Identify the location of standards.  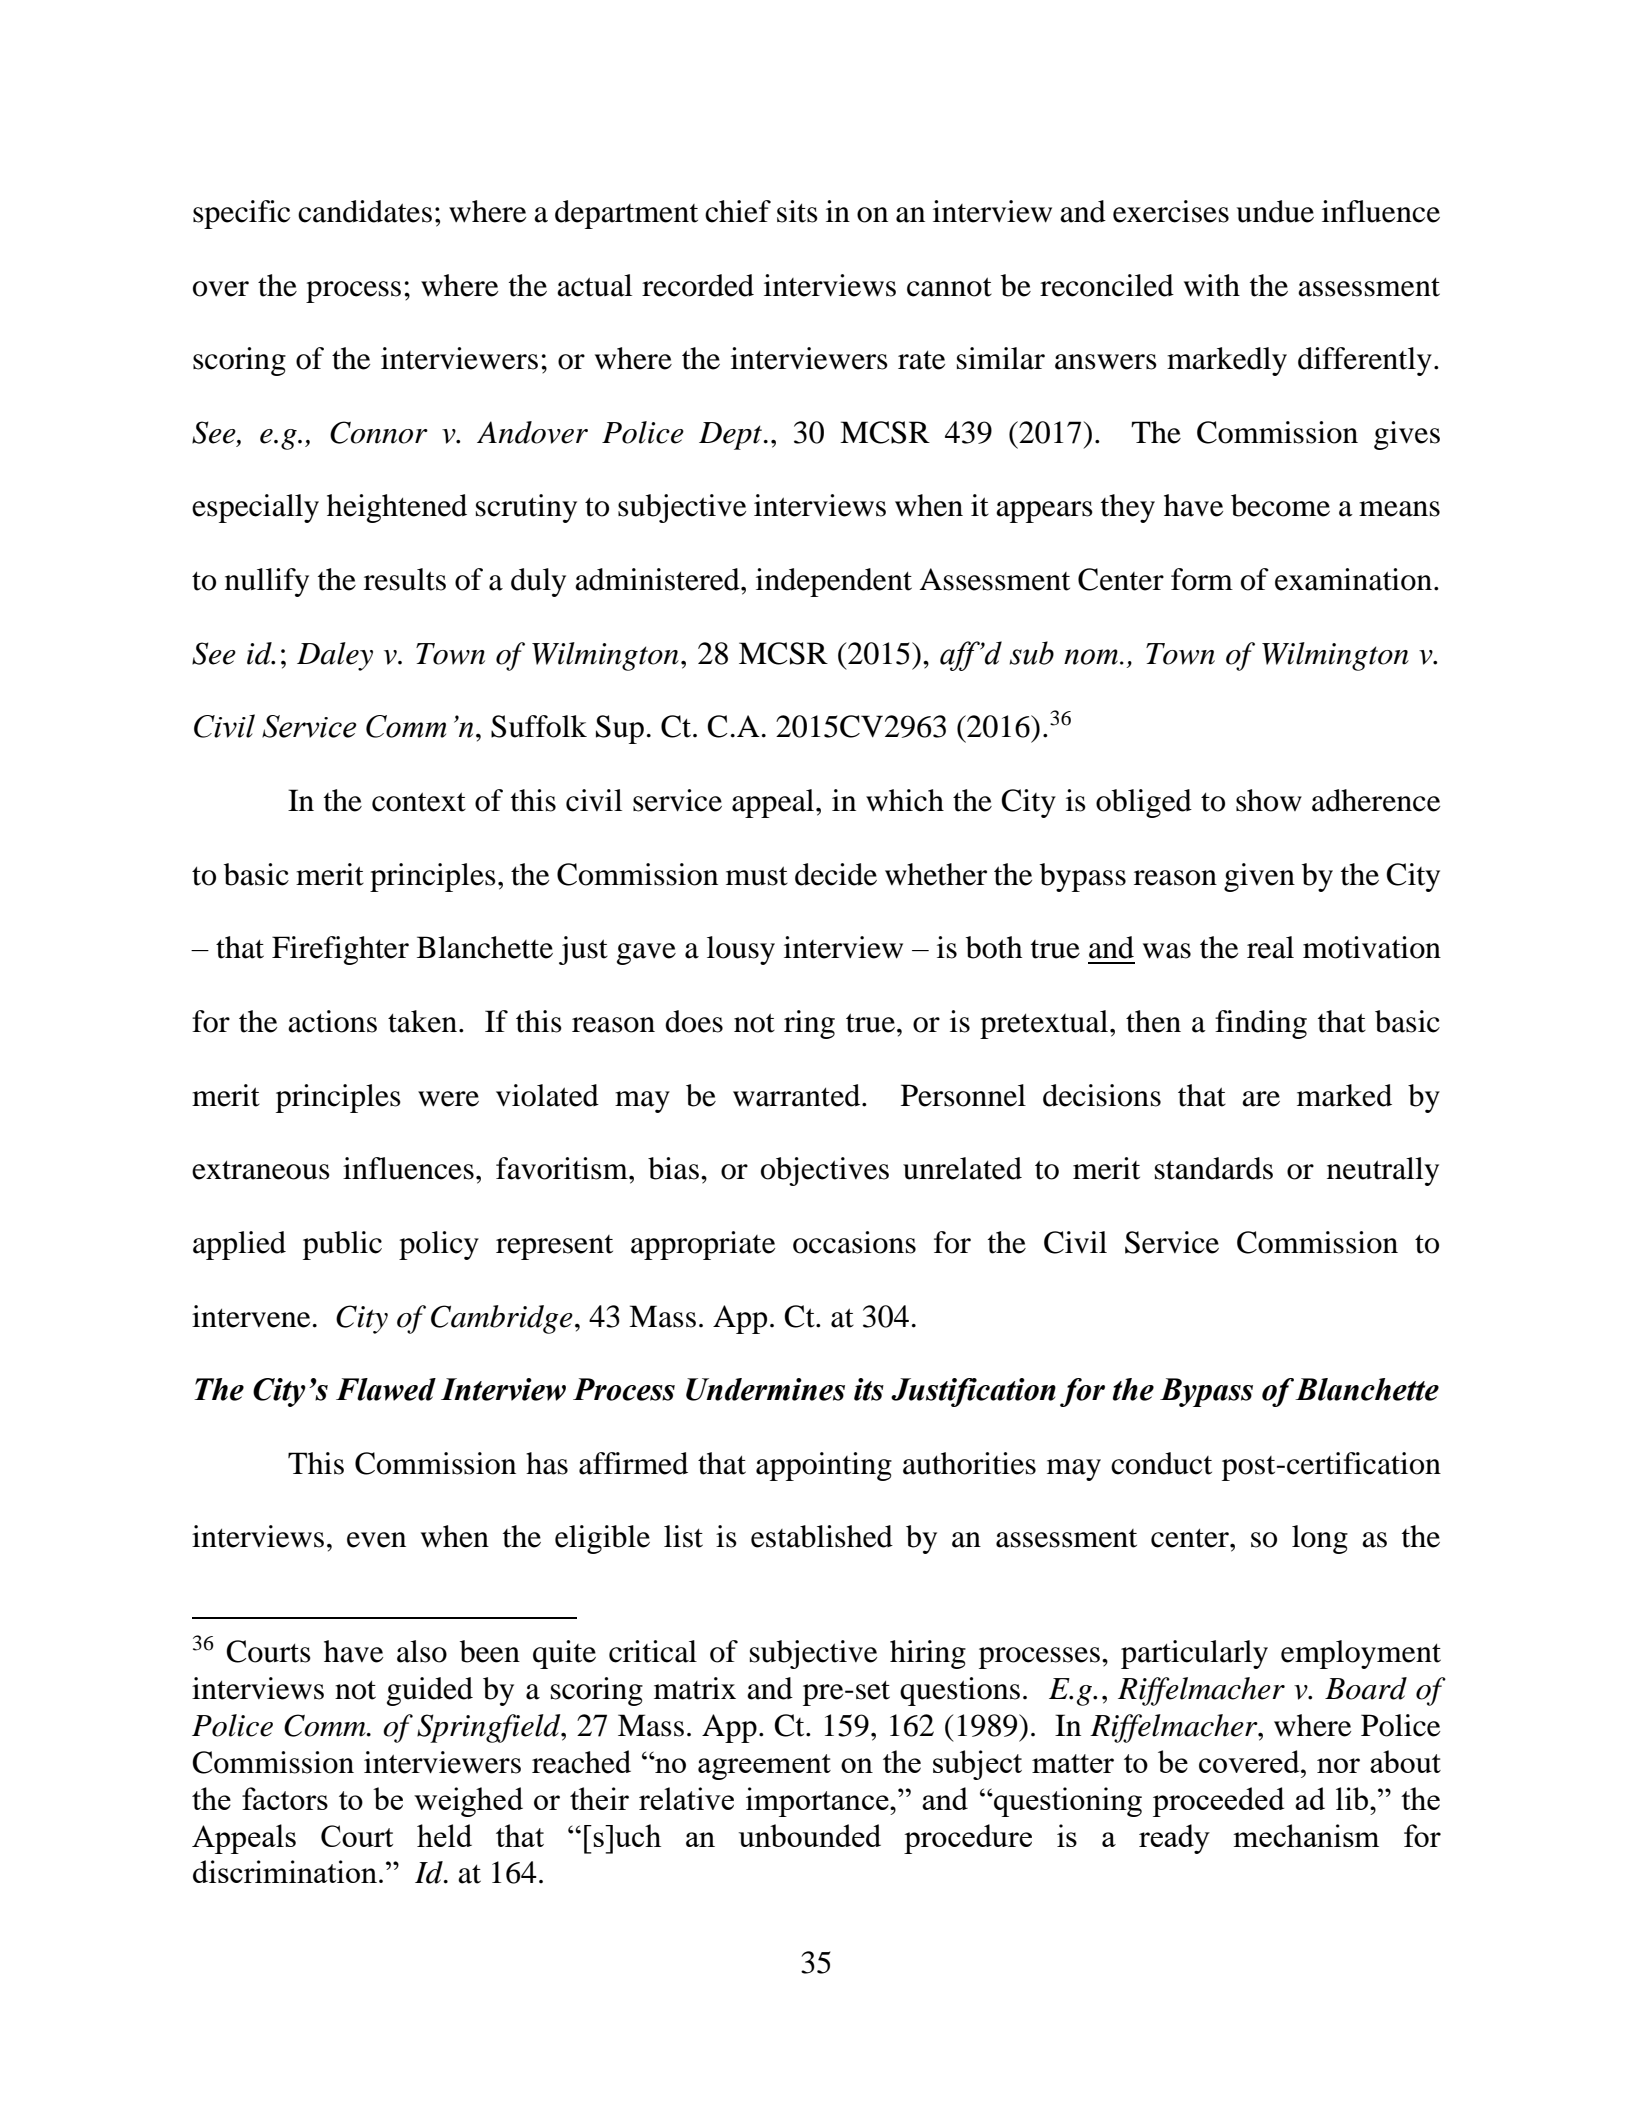
(1214, 1168).
